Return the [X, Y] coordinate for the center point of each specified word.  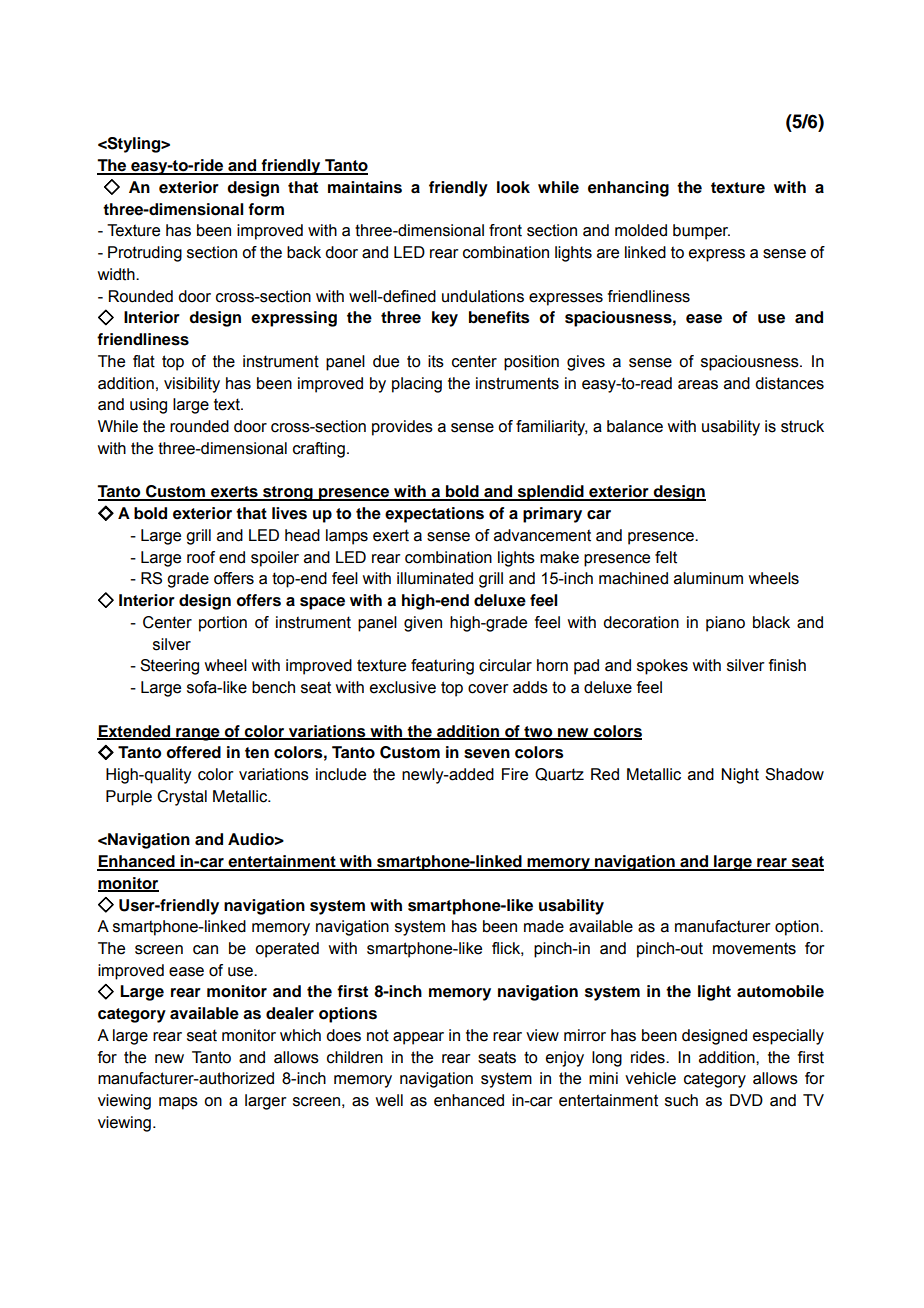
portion [223, 624]
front [505, 230]
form [266, 209]
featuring [442, 667]
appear [418, 1038]
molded [641, 230]
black [771, 622]
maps [178, 1103]
